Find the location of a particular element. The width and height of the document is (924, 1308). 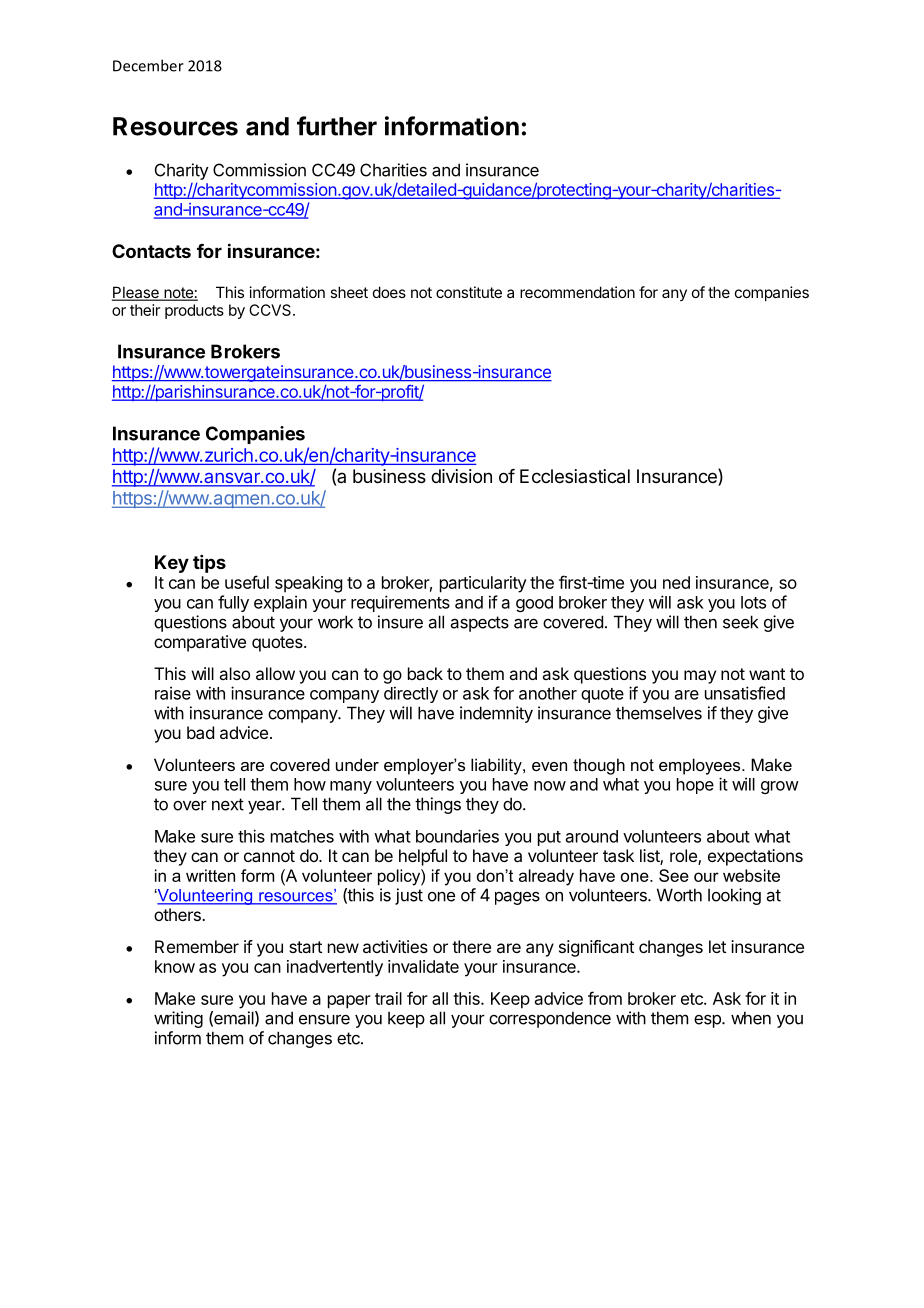

recommendation is located at coordinates (577, 292).
